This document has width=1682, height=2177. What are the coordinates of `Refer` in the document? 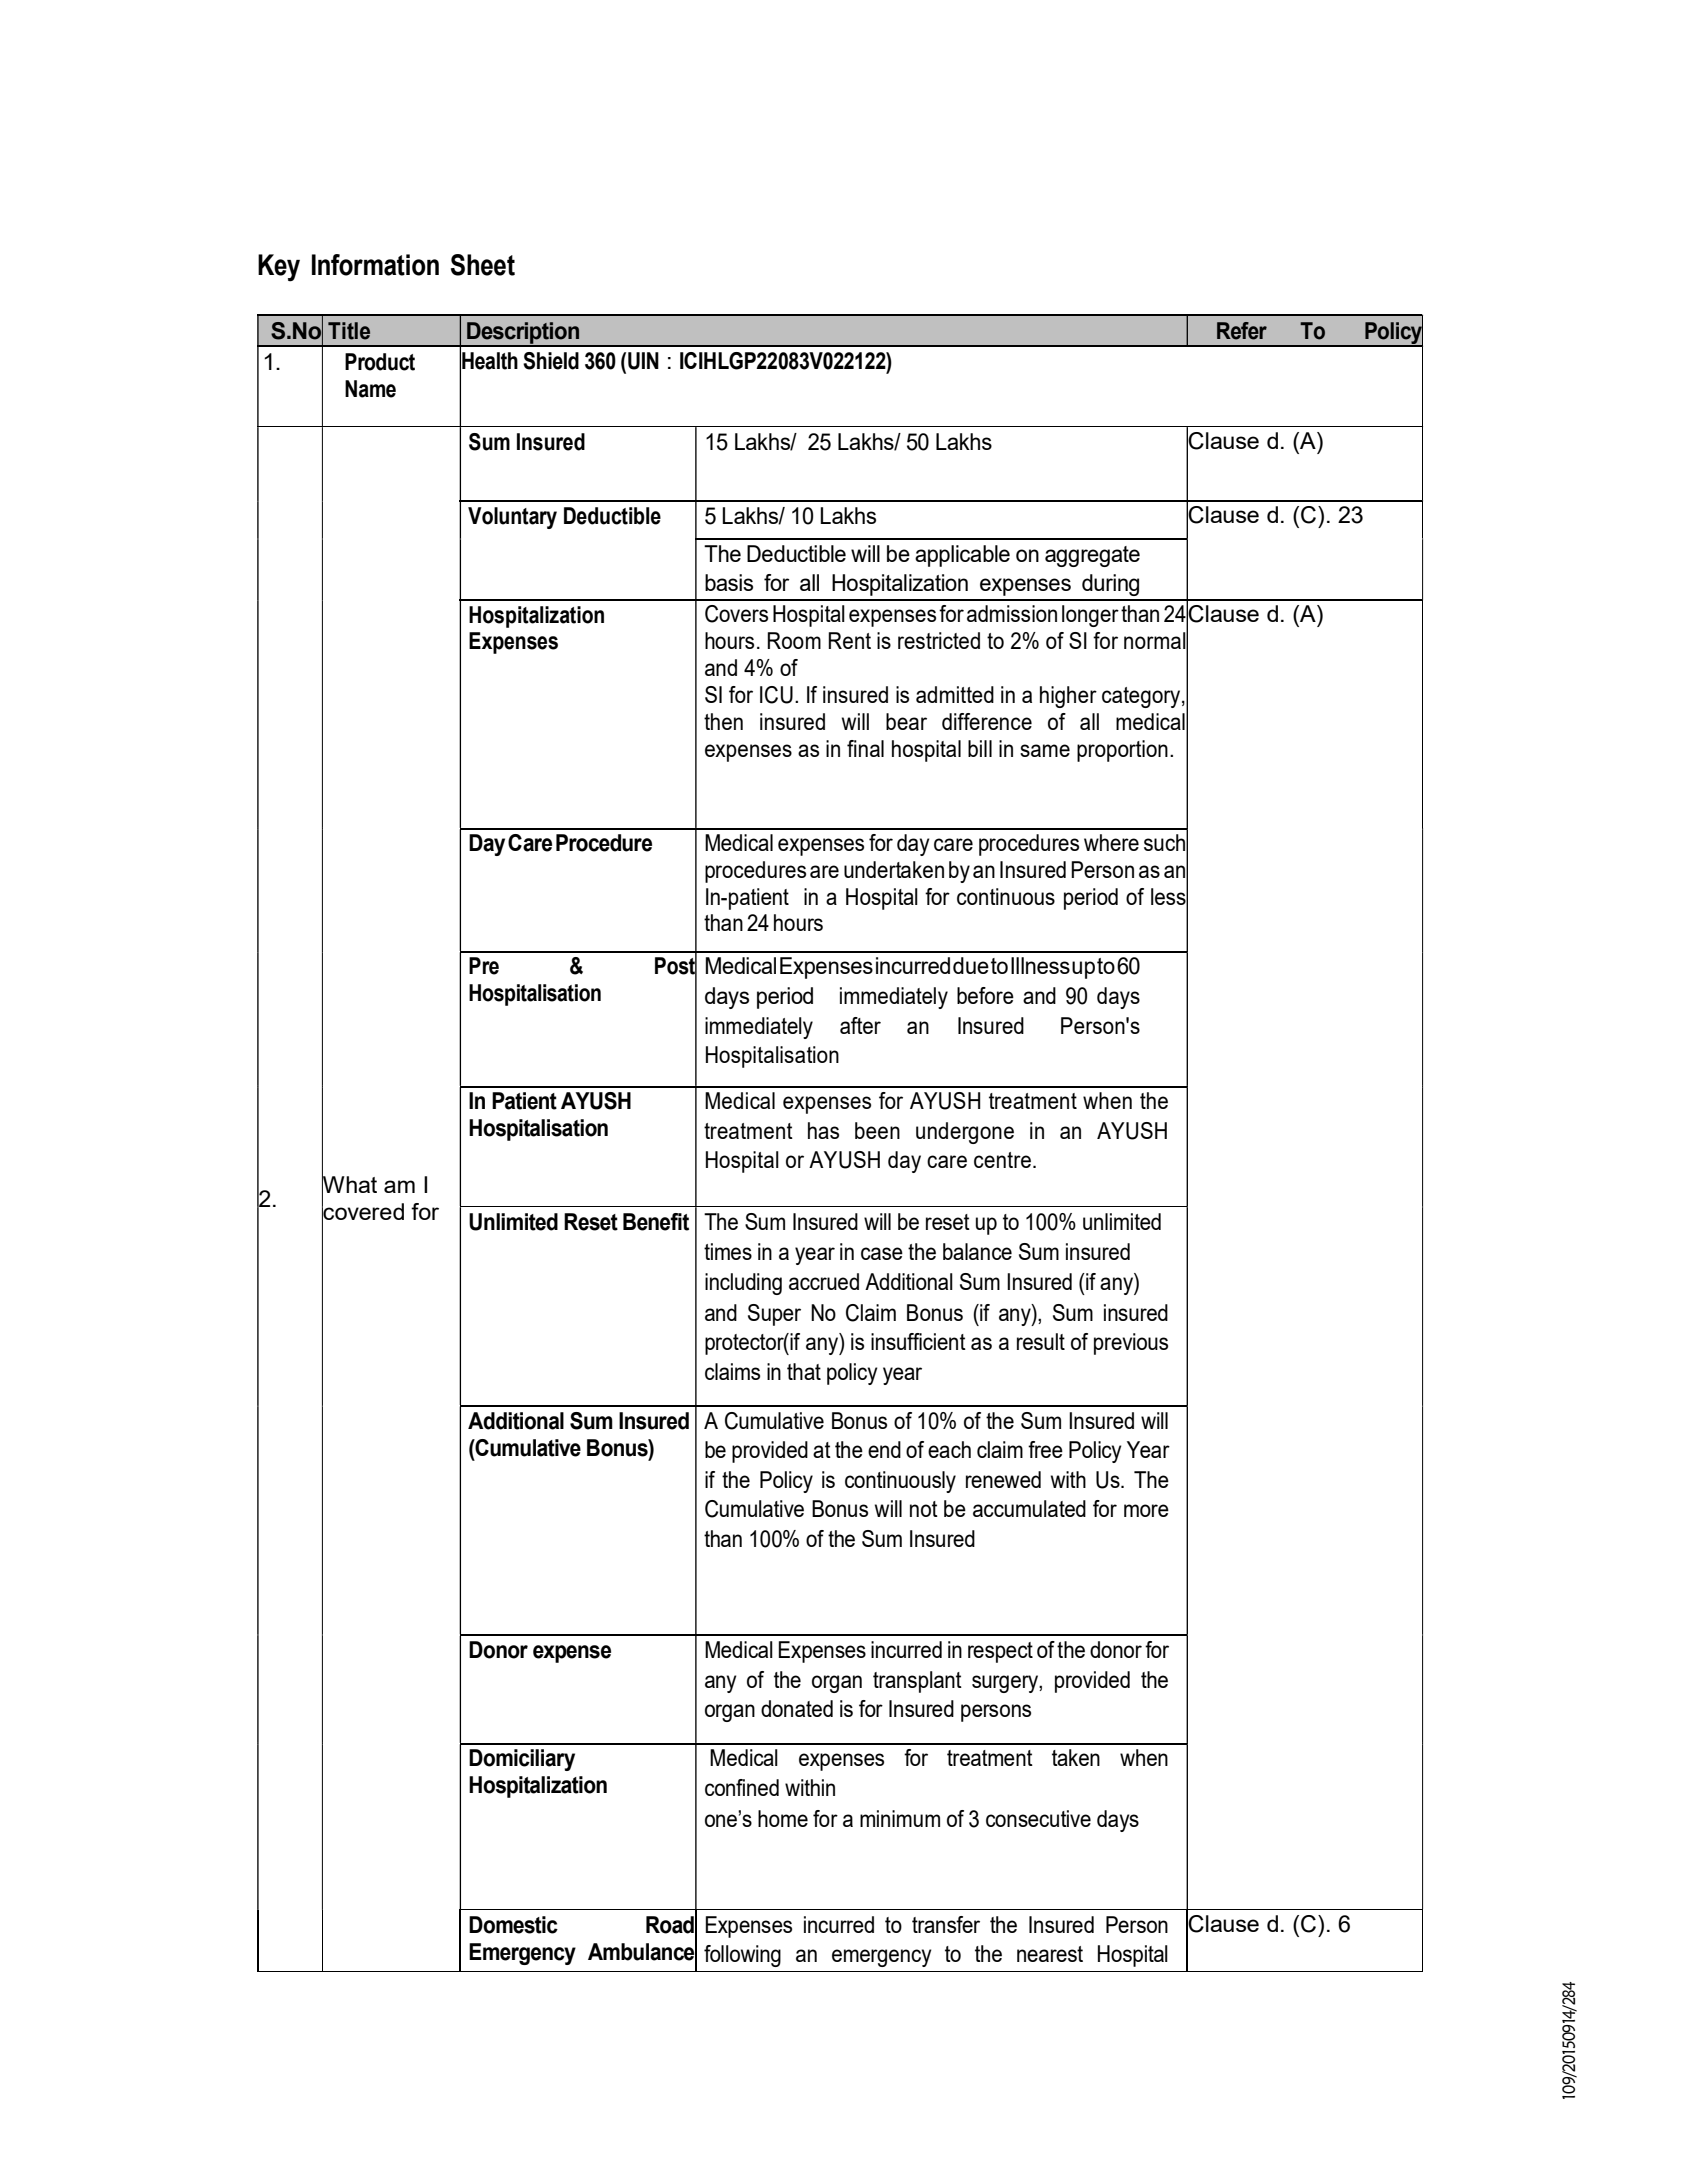 It's located at (1242, 331).
